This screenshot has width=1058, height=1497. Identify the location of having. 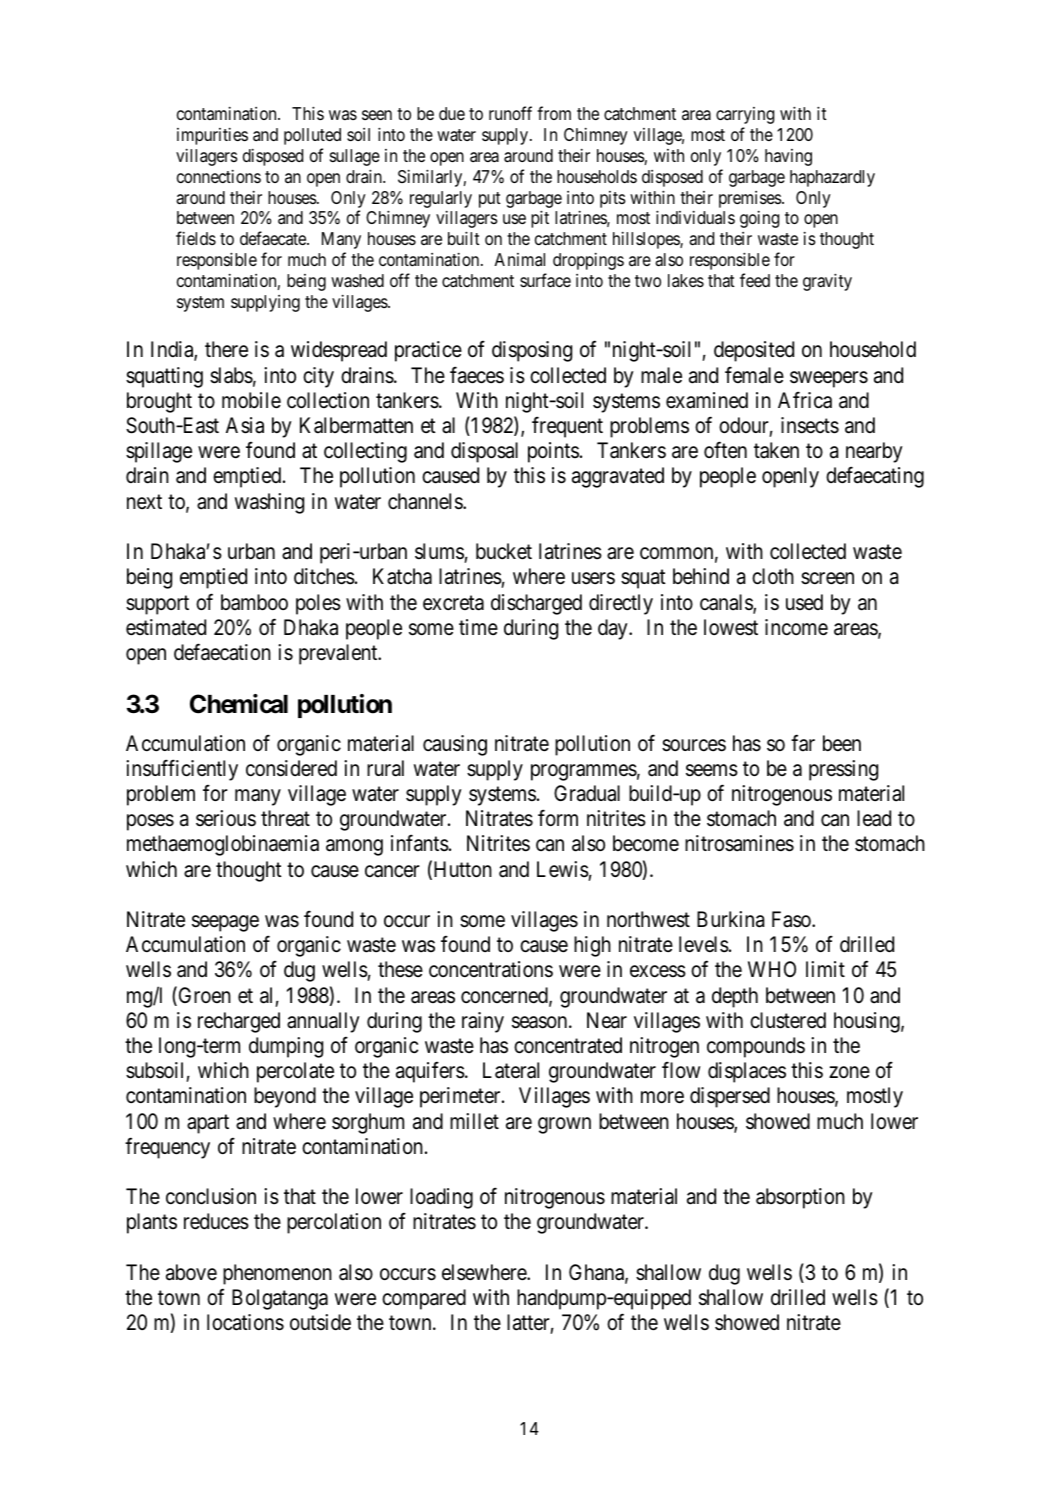
(788, 157).
